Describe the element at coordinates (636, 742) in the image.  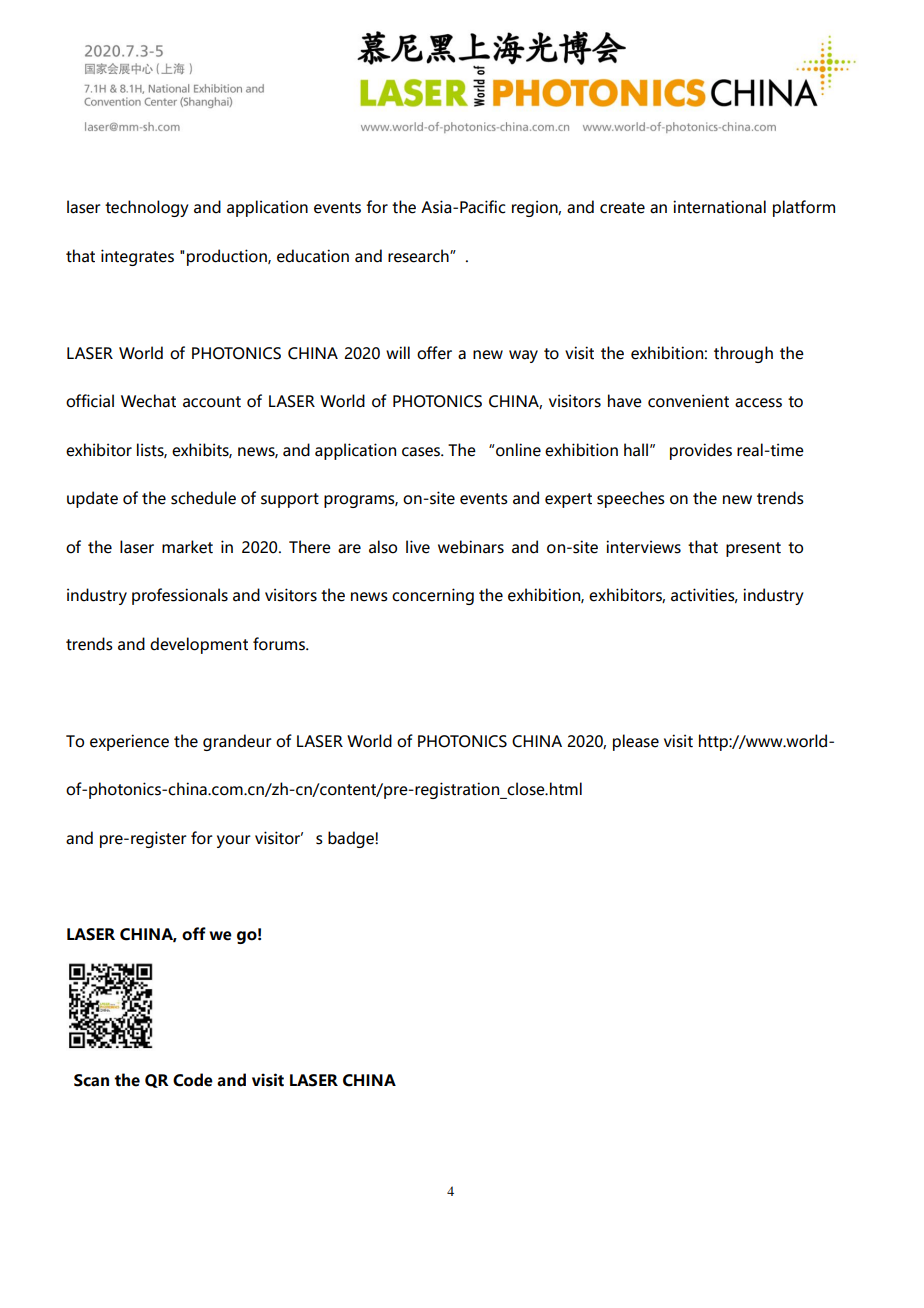
I see `please` at that location.
